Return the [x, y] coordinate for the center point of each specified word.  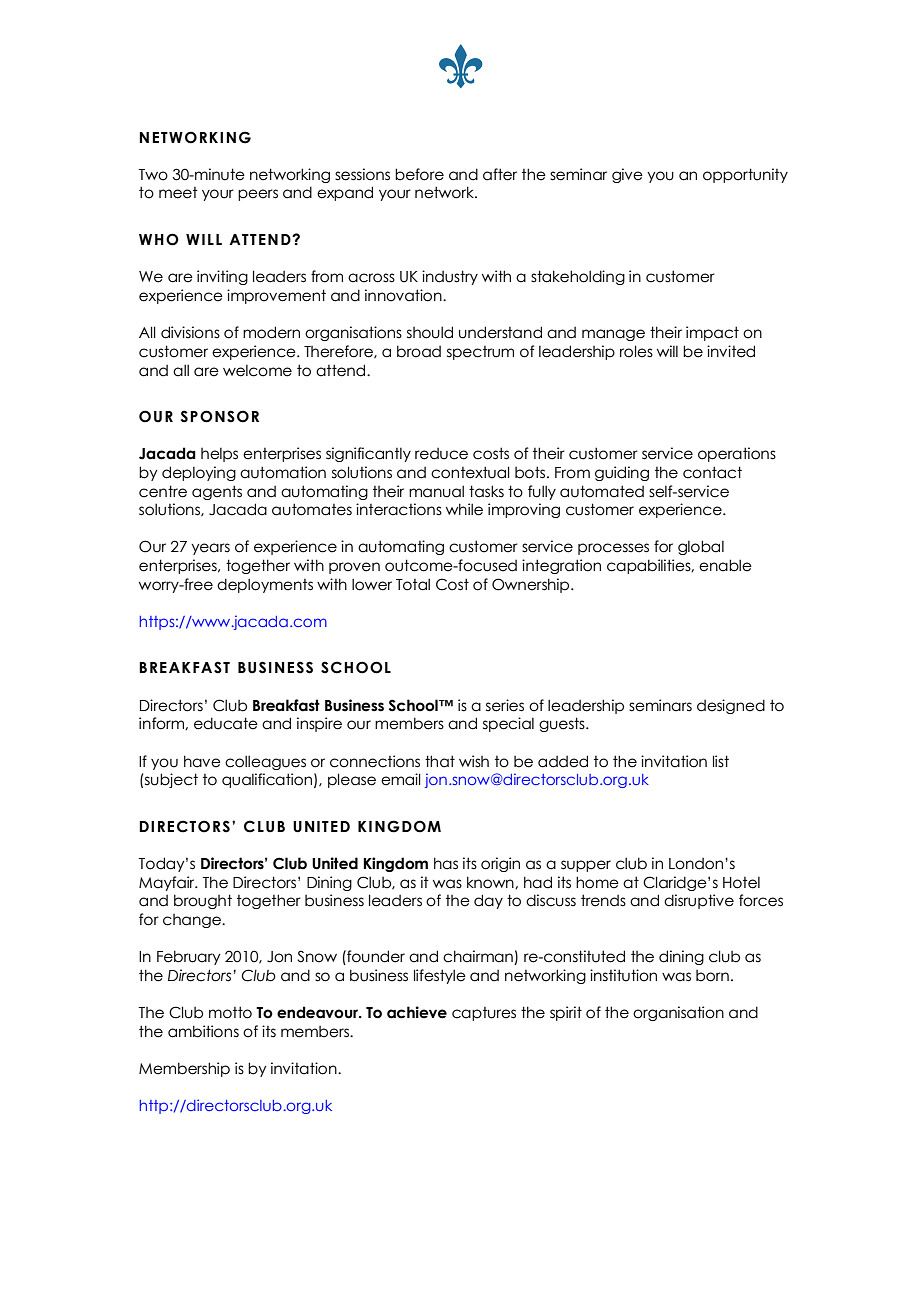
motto [230, 1012]
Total [413, 584]
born [712, 976]
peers [258, 195]
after [500, 174]
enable [725, 565]
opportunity [745, 175]
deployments [265, 585]
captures [484, 1014]
